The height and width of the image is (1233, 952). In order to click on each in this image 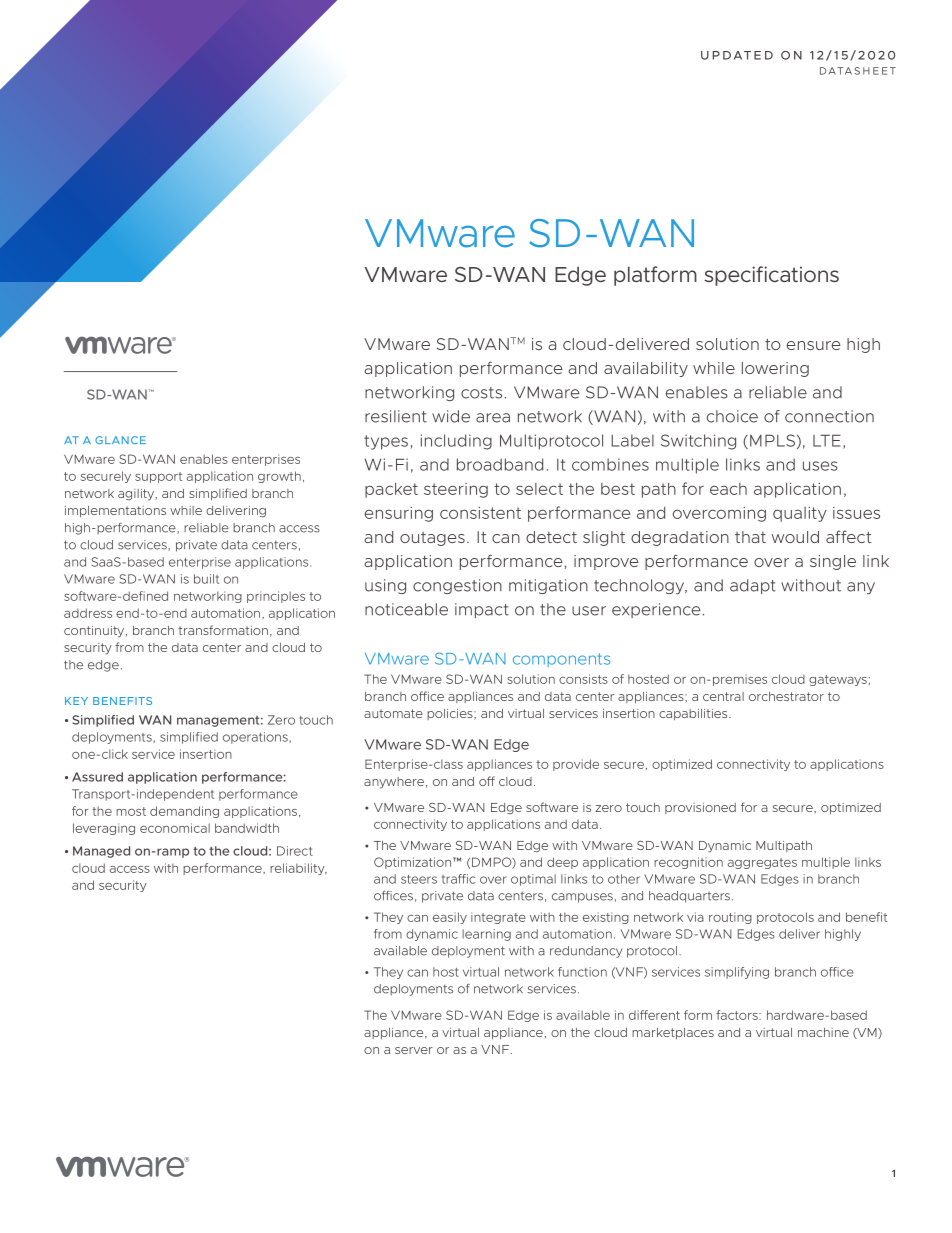, I will do `click(728, 489)`.
